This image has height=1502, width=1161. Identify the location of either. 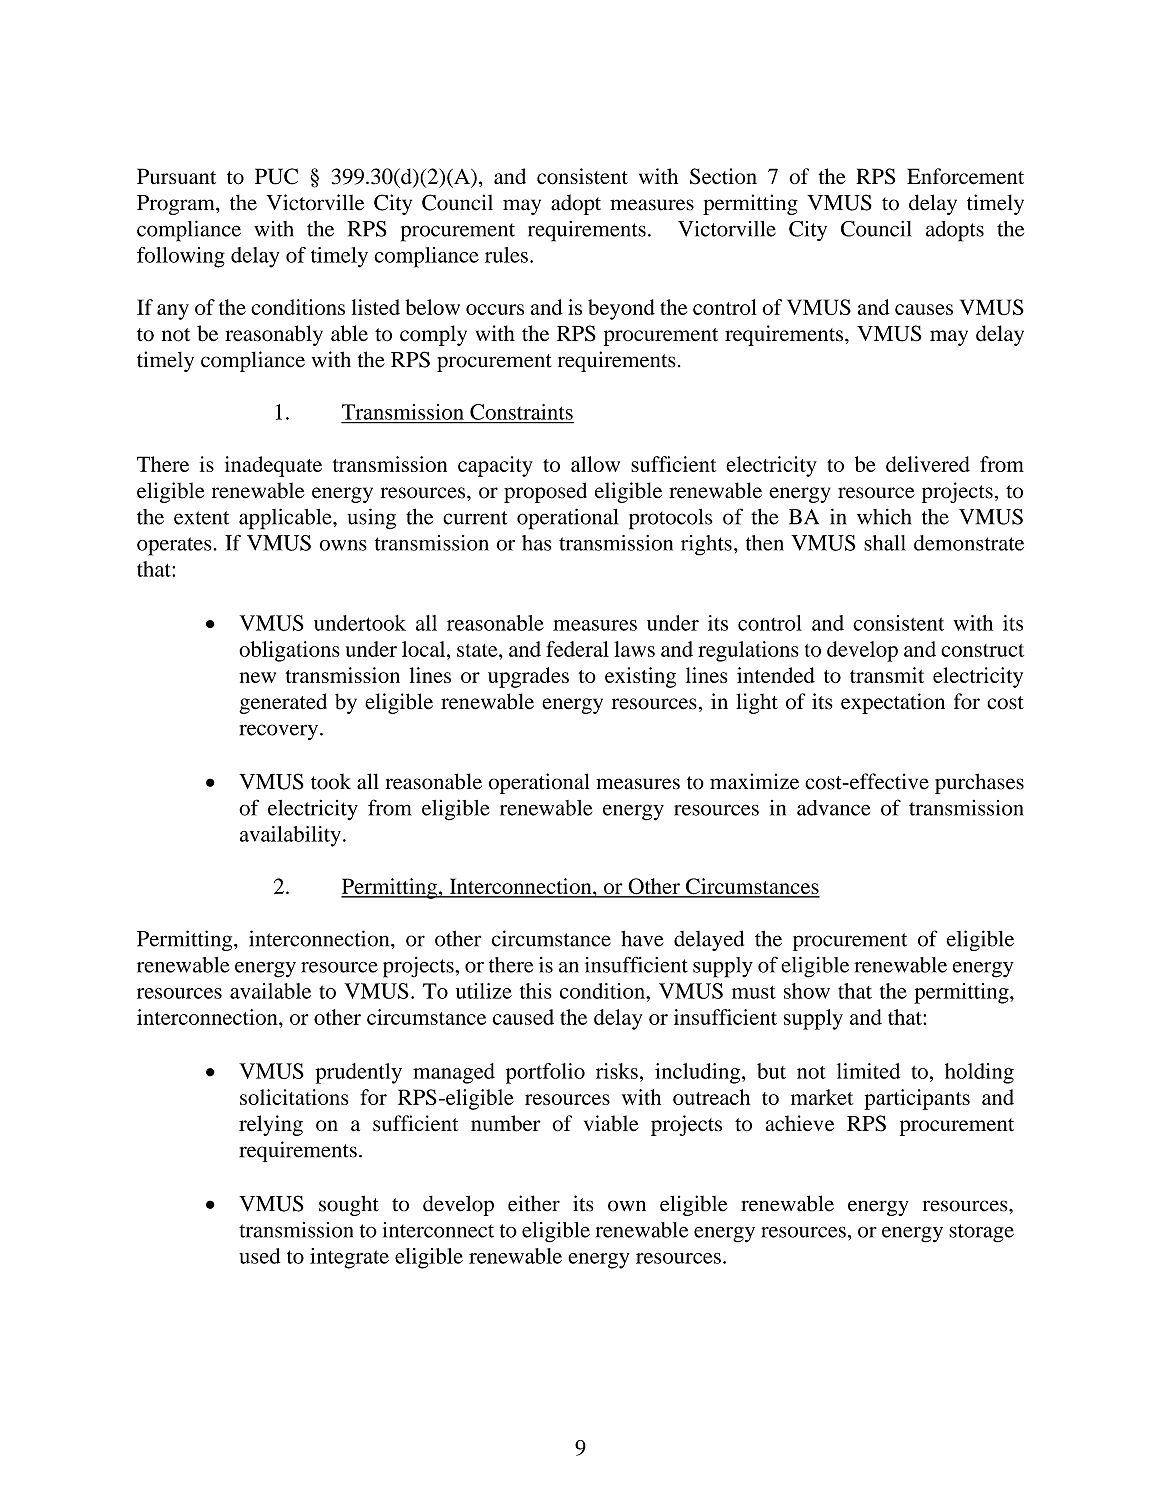
(534, 1203).
